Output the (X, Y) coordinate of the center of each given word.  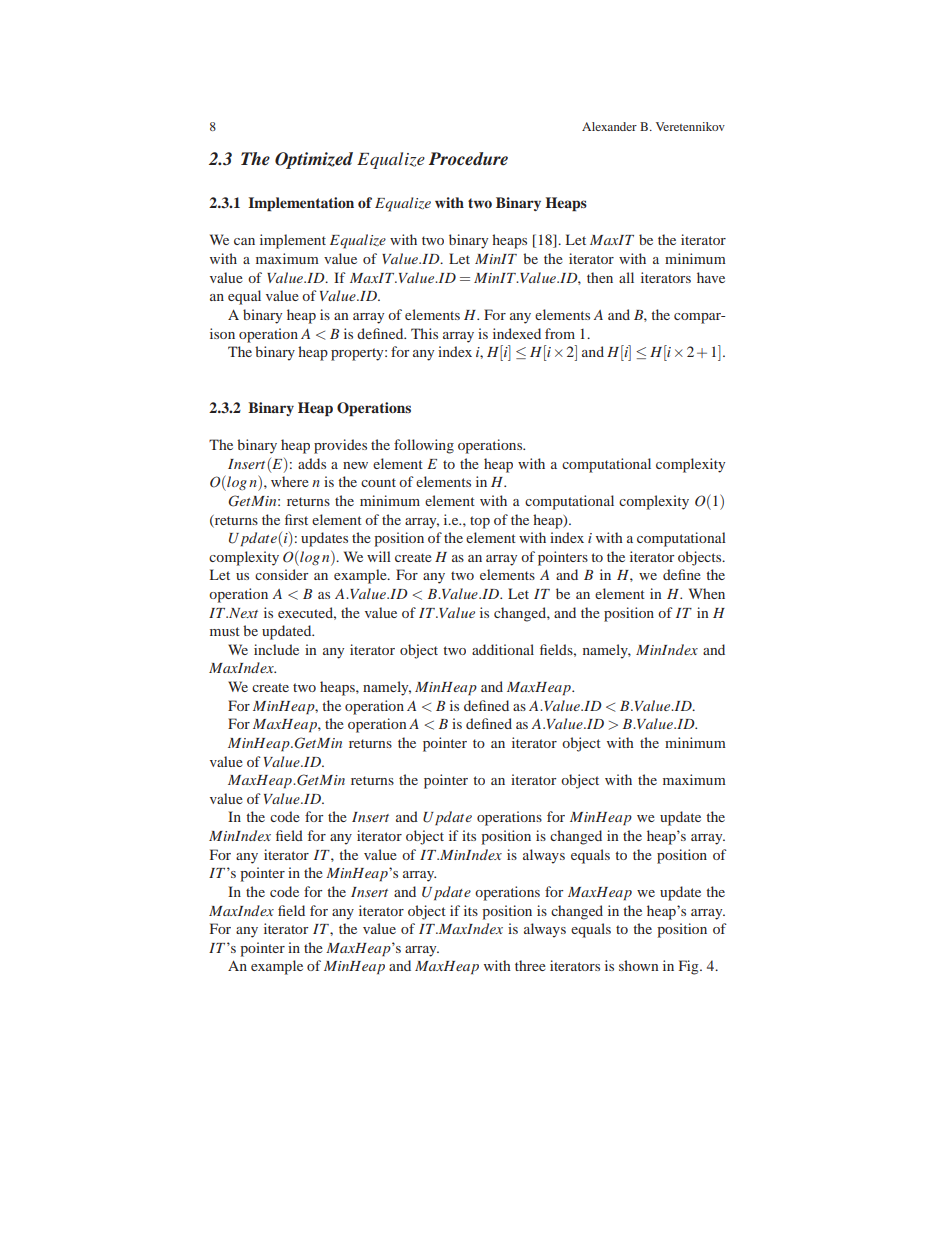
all (626, 277)
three (530, 965)
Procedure (468, 158)
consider (281, 574)
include (276, 649)
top (480, 522)
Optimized (314, 160)
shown (638, 965)
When (707, 593)
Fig (690, 967)
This (424, 333)
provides (340, 446)
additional (503, 649)
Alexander (609, 126)
